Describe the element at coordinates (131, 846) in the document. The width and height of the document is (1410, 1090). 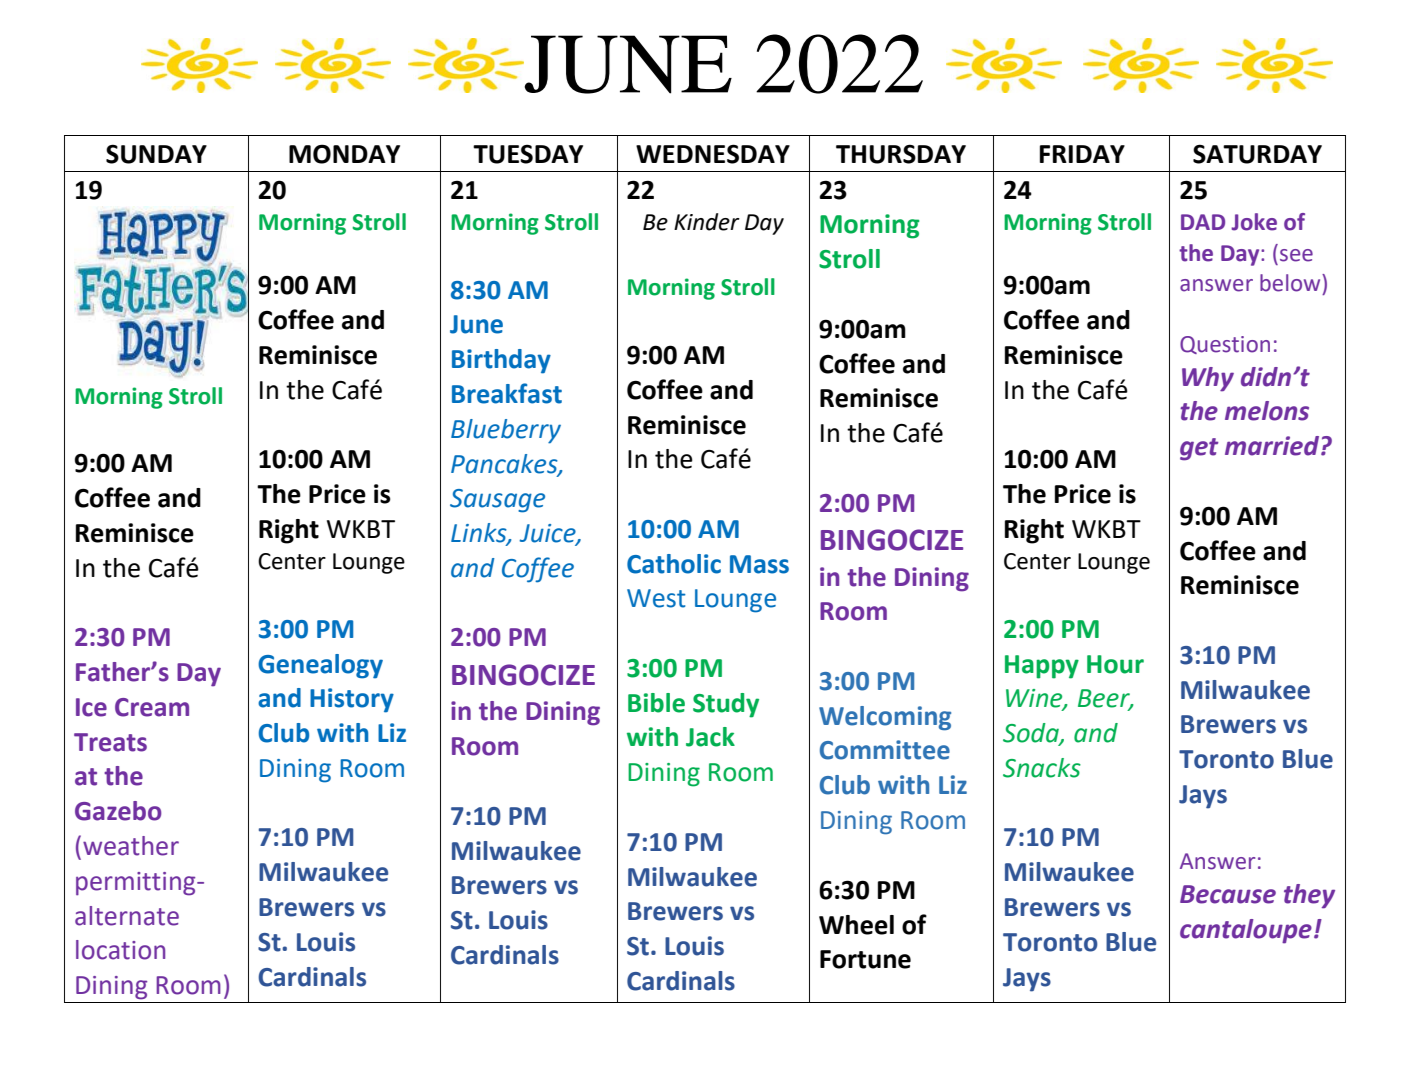
I see `weather` at that location.
